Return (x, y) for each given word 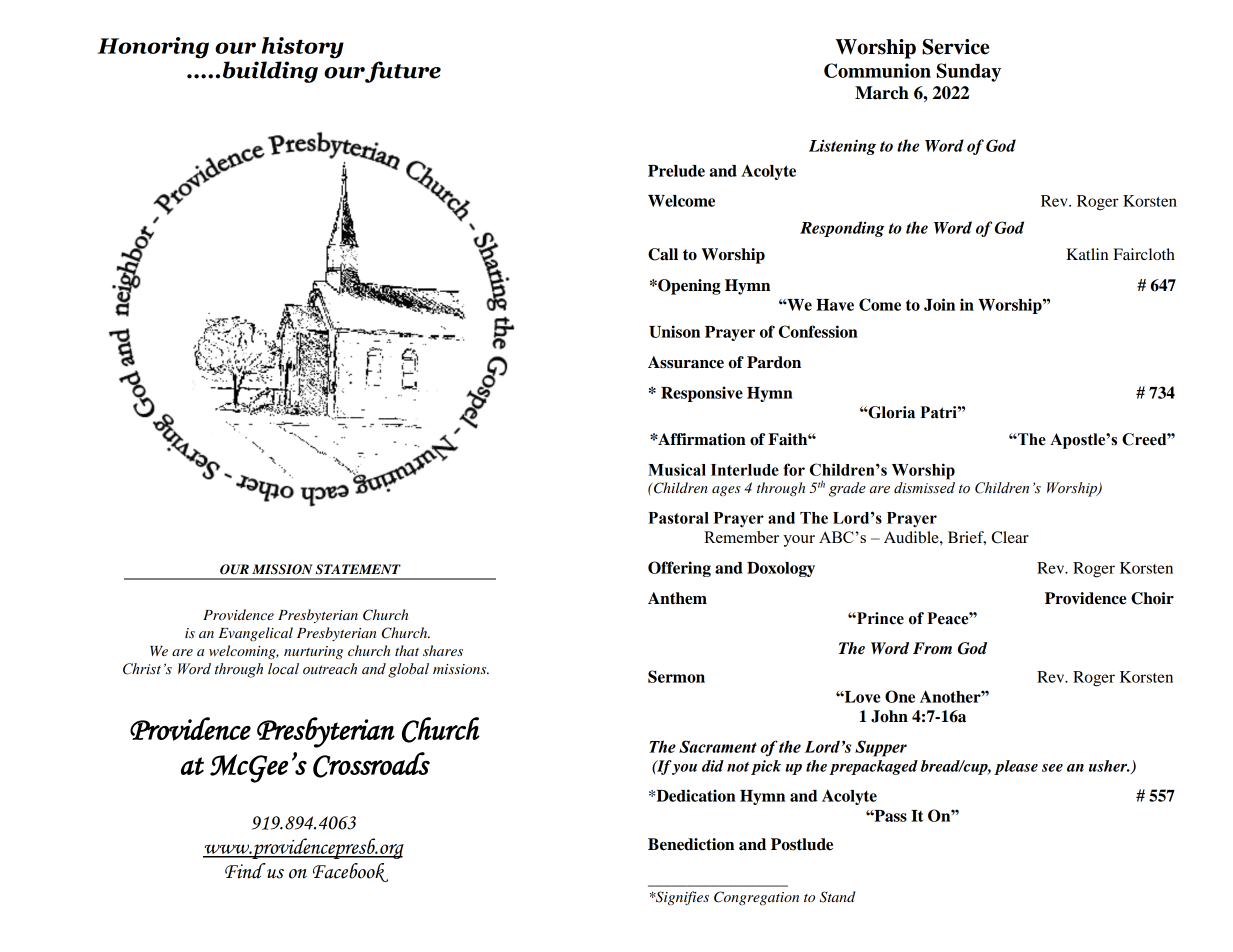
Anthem (677, 598)
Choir (1152, 598)
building (270, 72)
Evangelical (256, 634)
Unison (674, 331)
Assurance (686, 362)
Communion (877, 70)
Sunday (969, 72)
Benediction (691, 844)
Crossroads (371, 765)
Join (939, 304)
